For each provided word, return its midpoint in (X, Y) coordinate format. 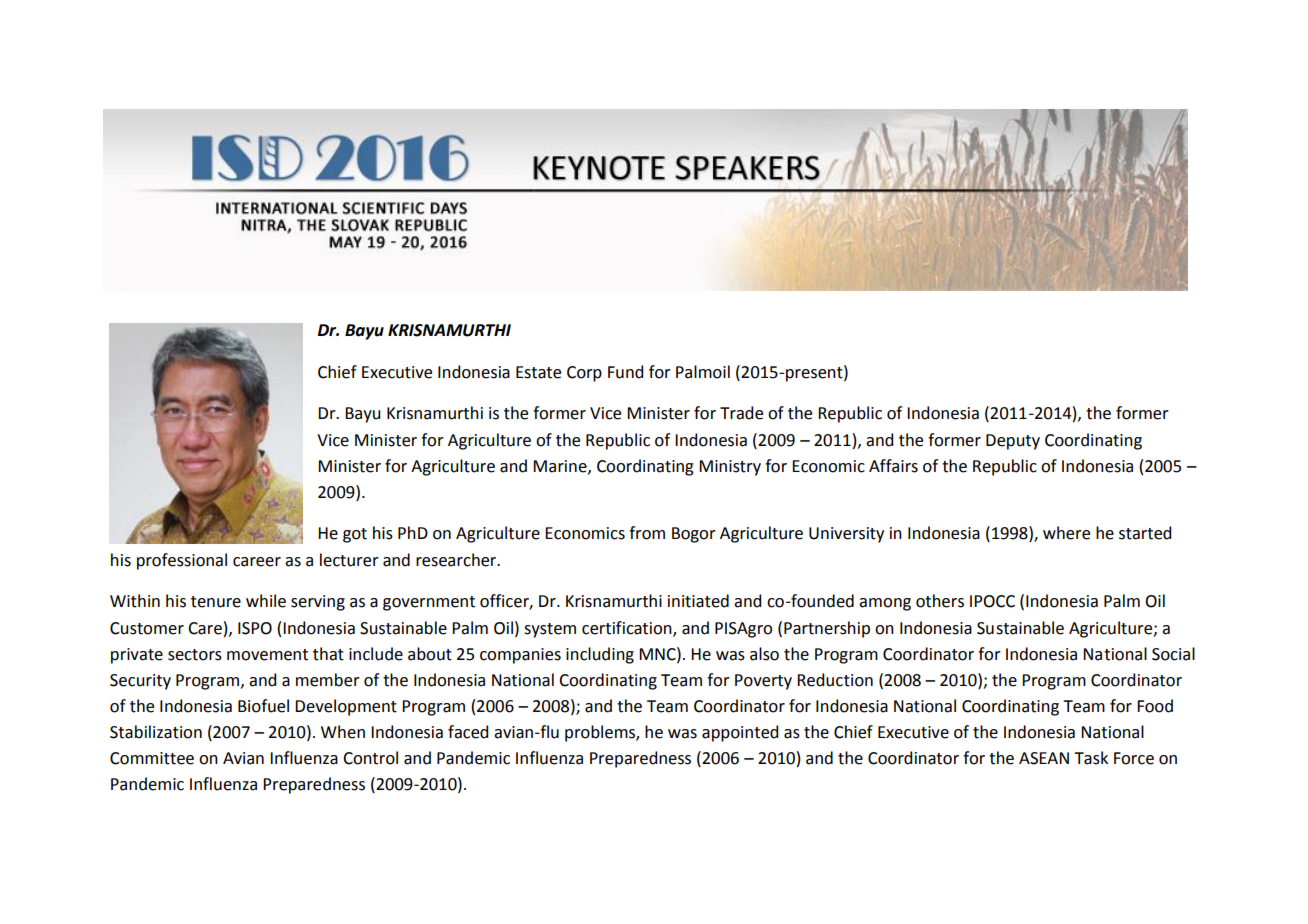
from (647, 533)
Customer (147, 628)
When (343, 732)
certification (628, 628)
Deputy (1013, 442)
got (355, 535)
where (1066, 533)
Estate (538, 372)
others (940, 601)
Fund (625, 372)
